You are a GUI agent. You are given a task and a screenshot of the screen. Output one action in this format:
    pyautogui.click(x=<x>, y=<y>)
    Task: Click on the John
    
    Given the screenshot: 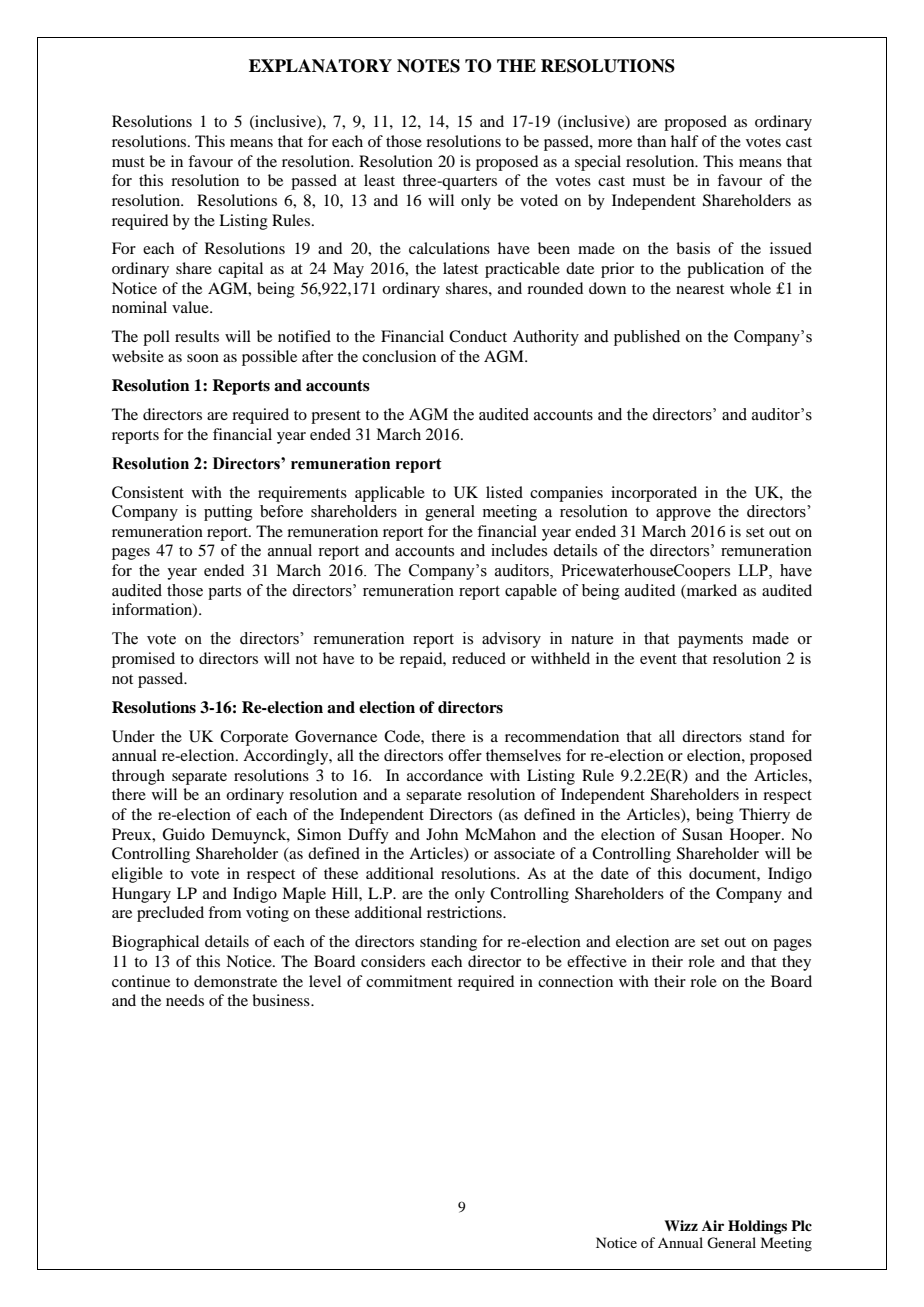 What is the action you would take?
    pyautogui.click(x=442, y=834)
